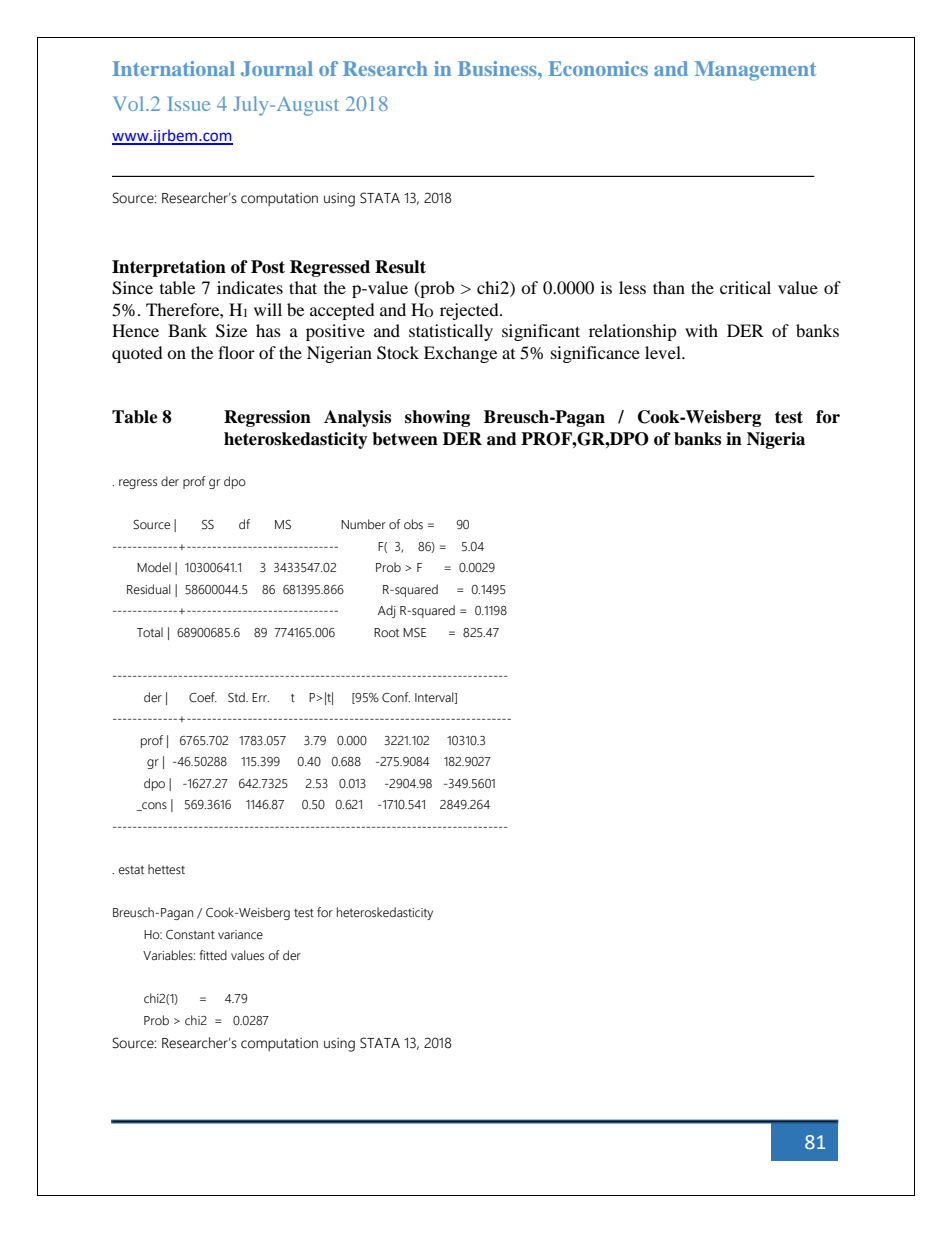 This screenshot has height=1233, width=952. What do you see at coordinates (498, 68) in the screenshot?
I see `Business` at bounding box center [498, 68].
